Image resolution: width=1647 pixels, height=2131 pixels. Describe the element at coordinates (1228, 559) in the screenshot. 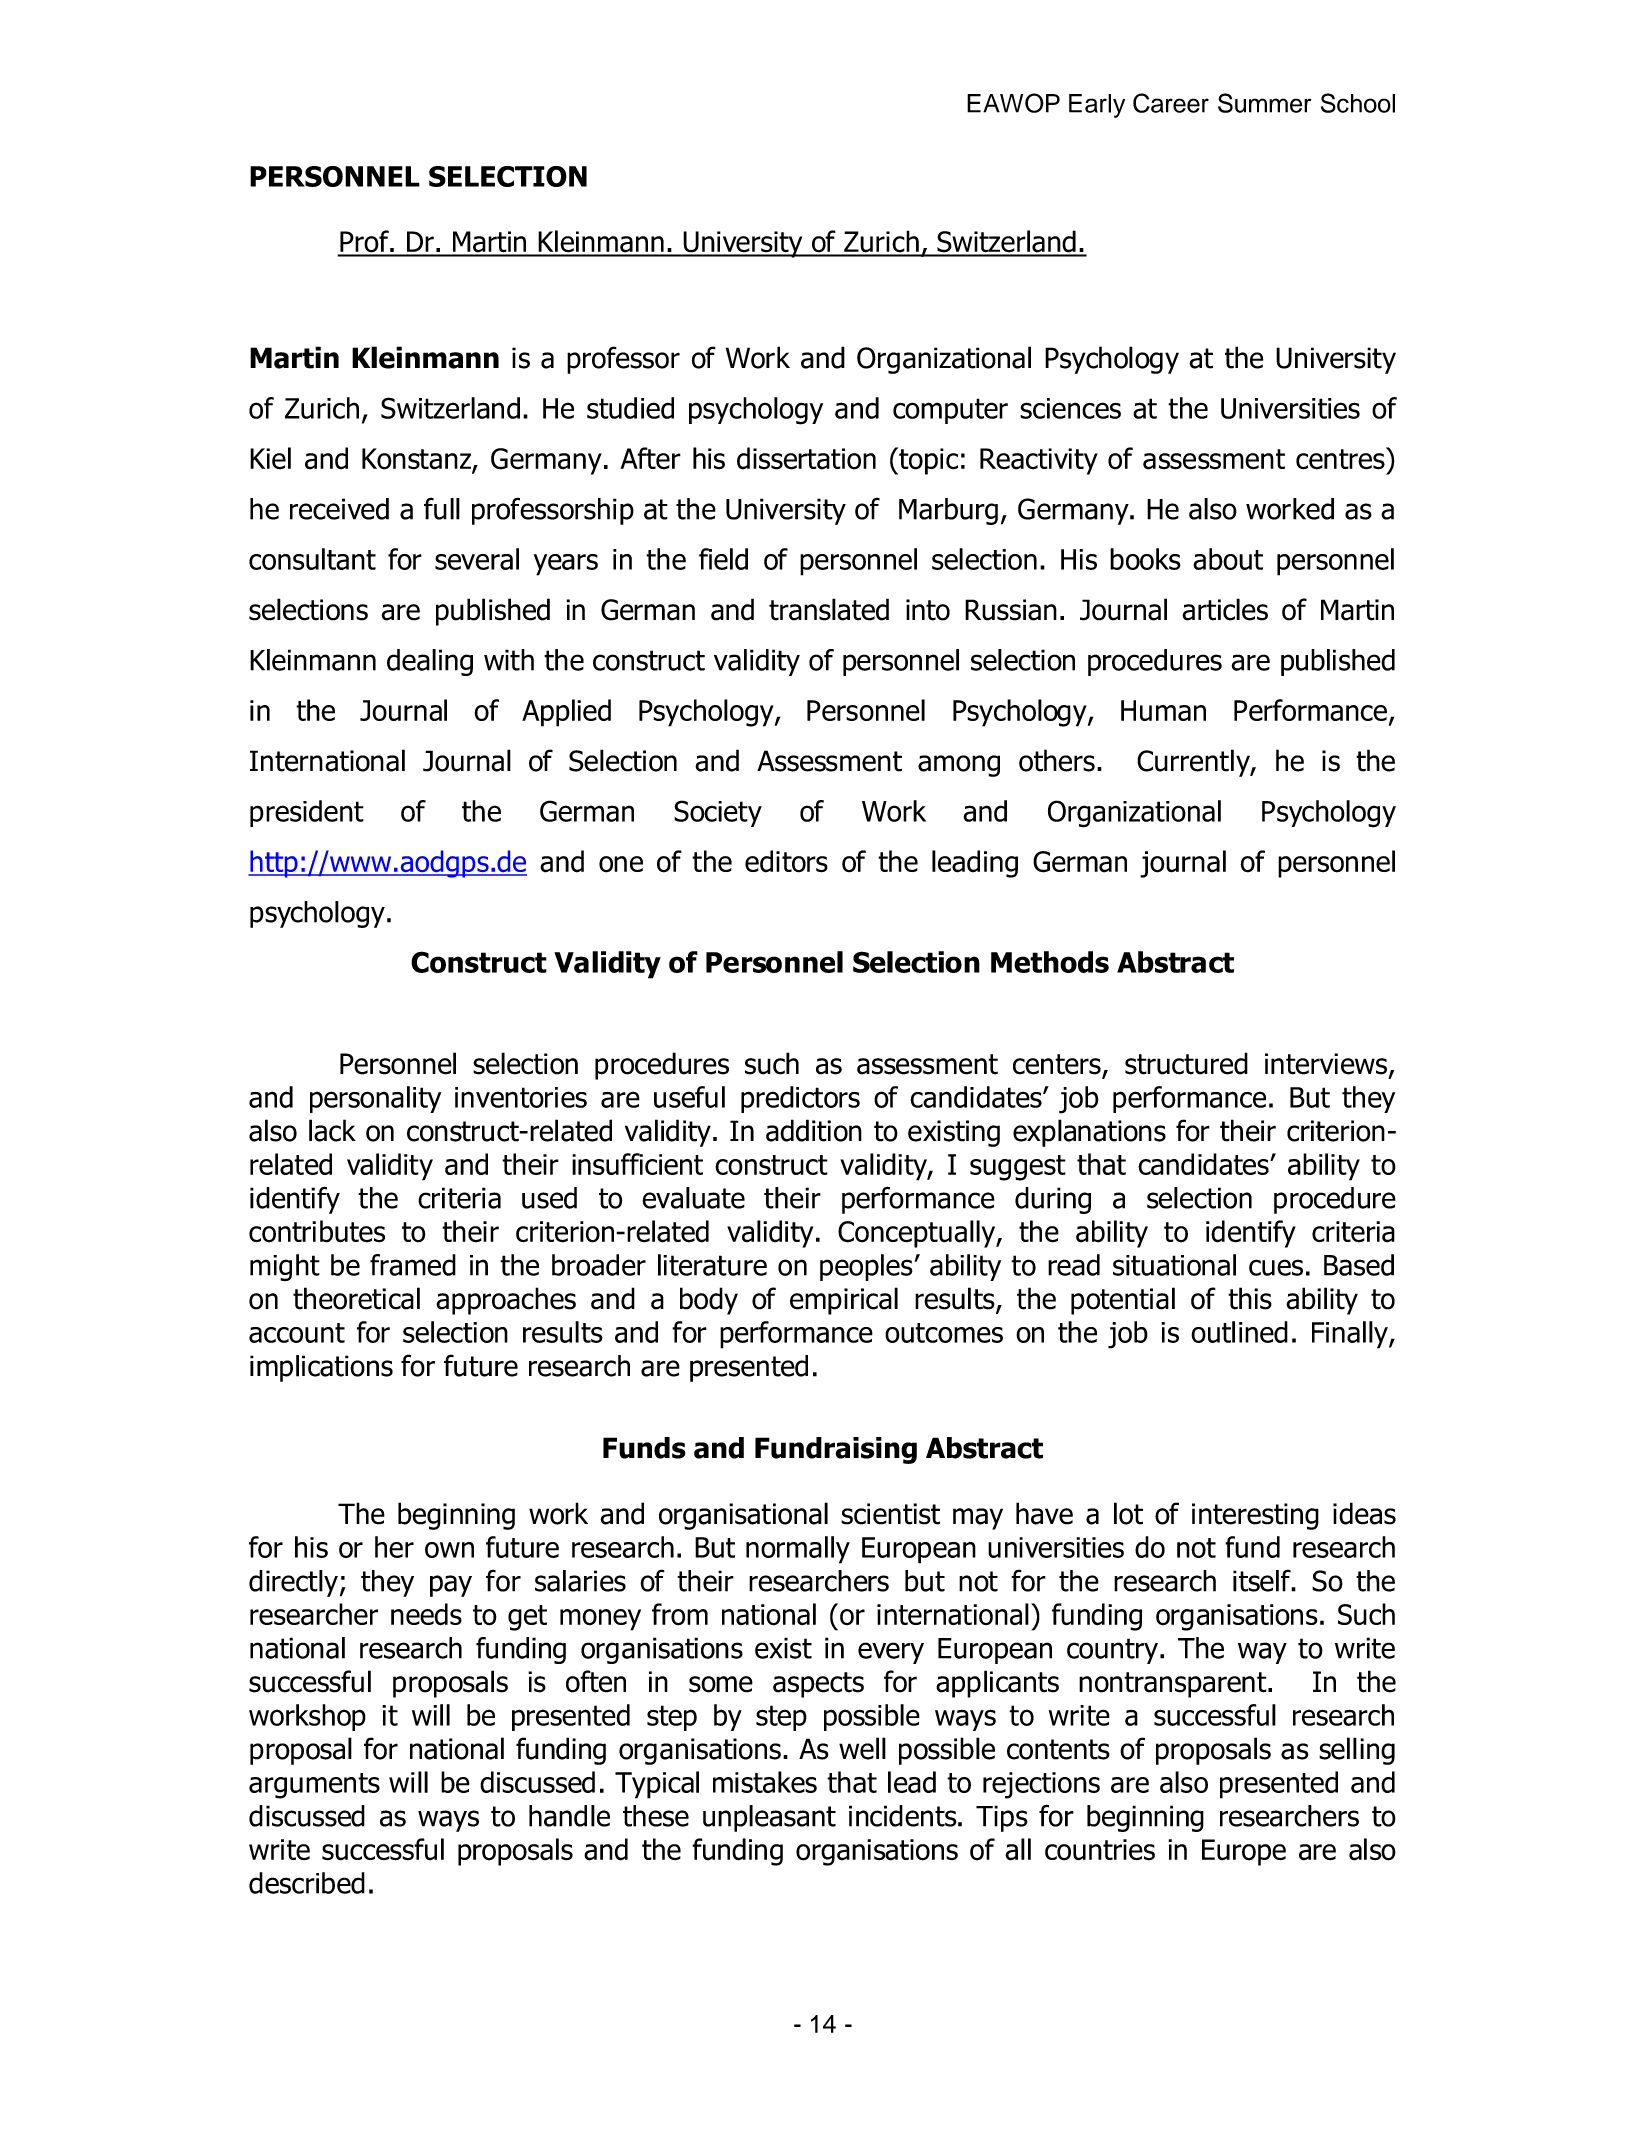

I see `about` at that location.
